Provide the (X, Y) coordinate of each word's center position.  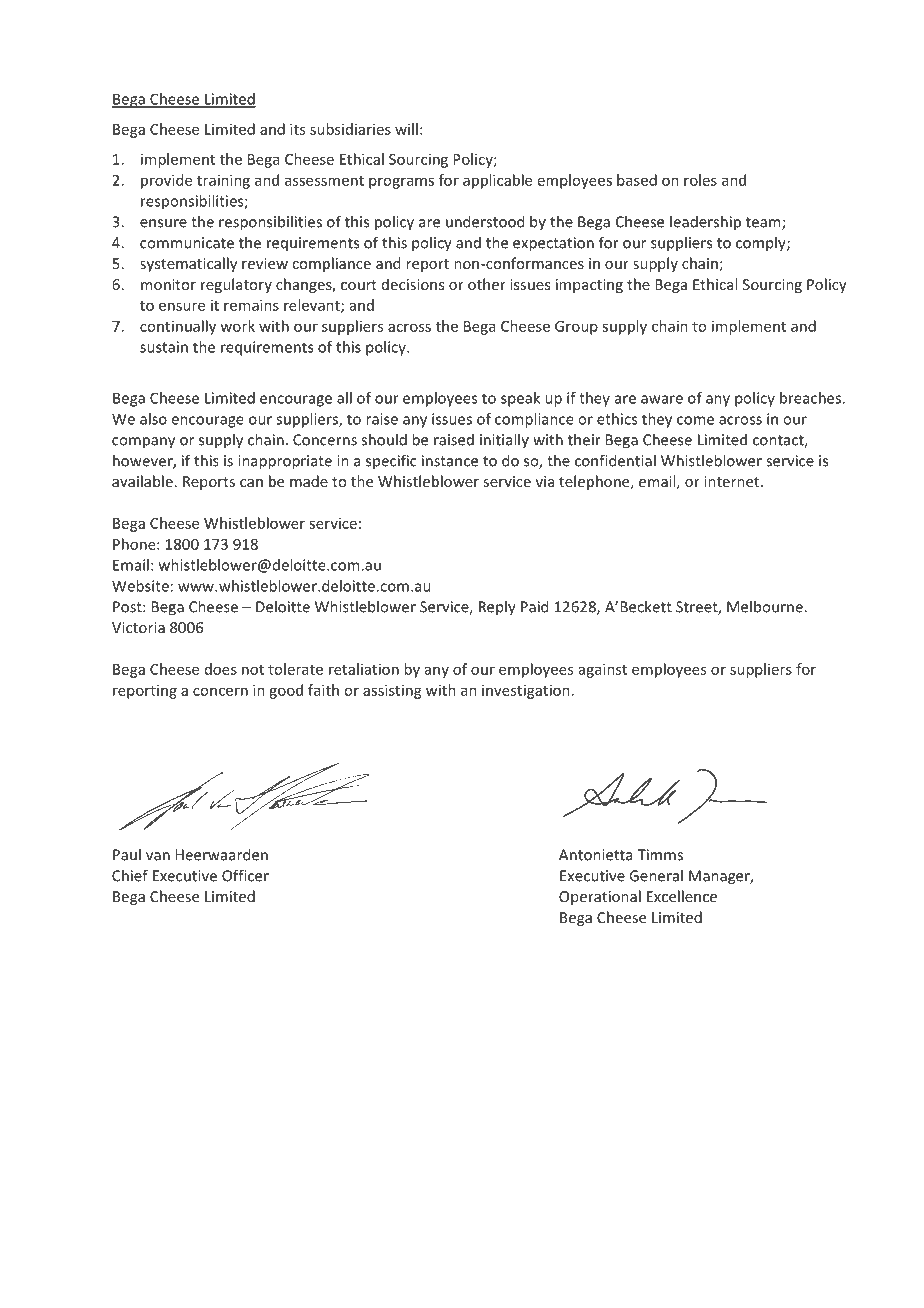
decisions (413, 284)
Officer (245, 875)
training (223, 181)
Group (576, 328)
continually (178, 327)
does (221, 669)
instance (450, 461)
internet (733, 481)
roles (700, 180)
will (406, 129)
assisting (392, 691)
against (603, 670)
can (251, 483)
